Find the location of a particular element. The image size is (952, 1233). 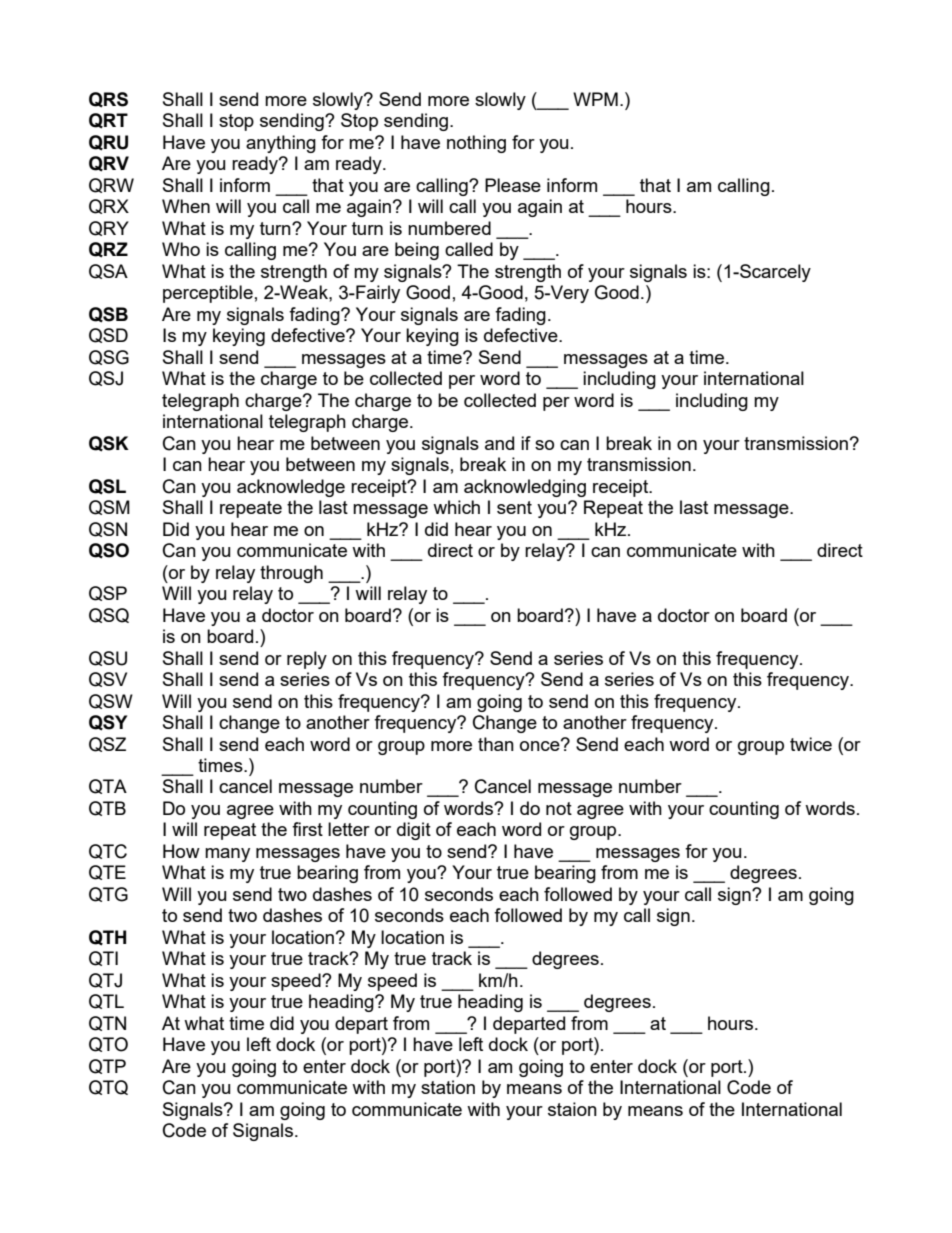

nothing is located at coordinates (476, 144).
